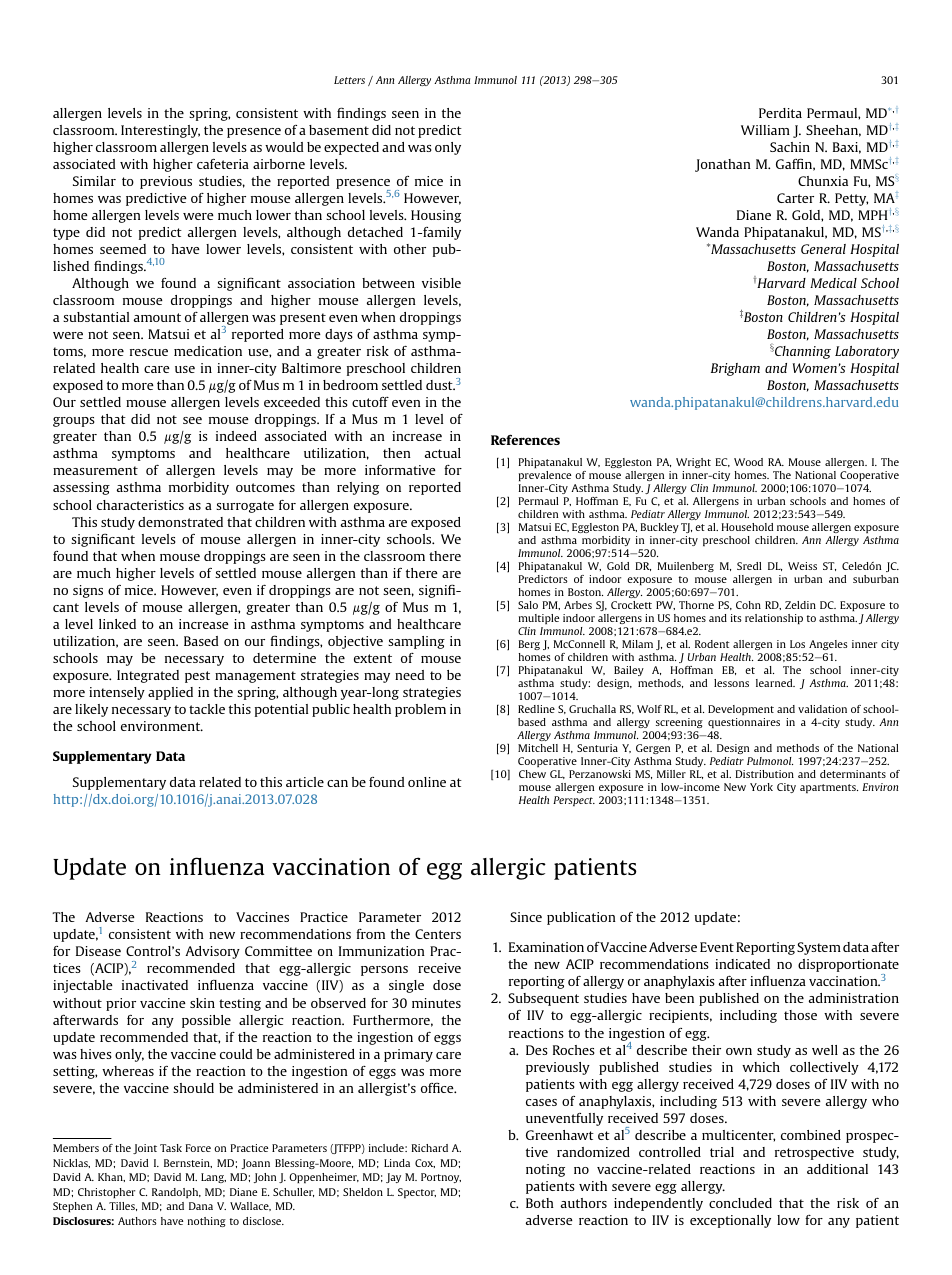  What do you see at coordinates (351, 148) in the screenshot?
I see `expected` at bounding box center [351, 148].
